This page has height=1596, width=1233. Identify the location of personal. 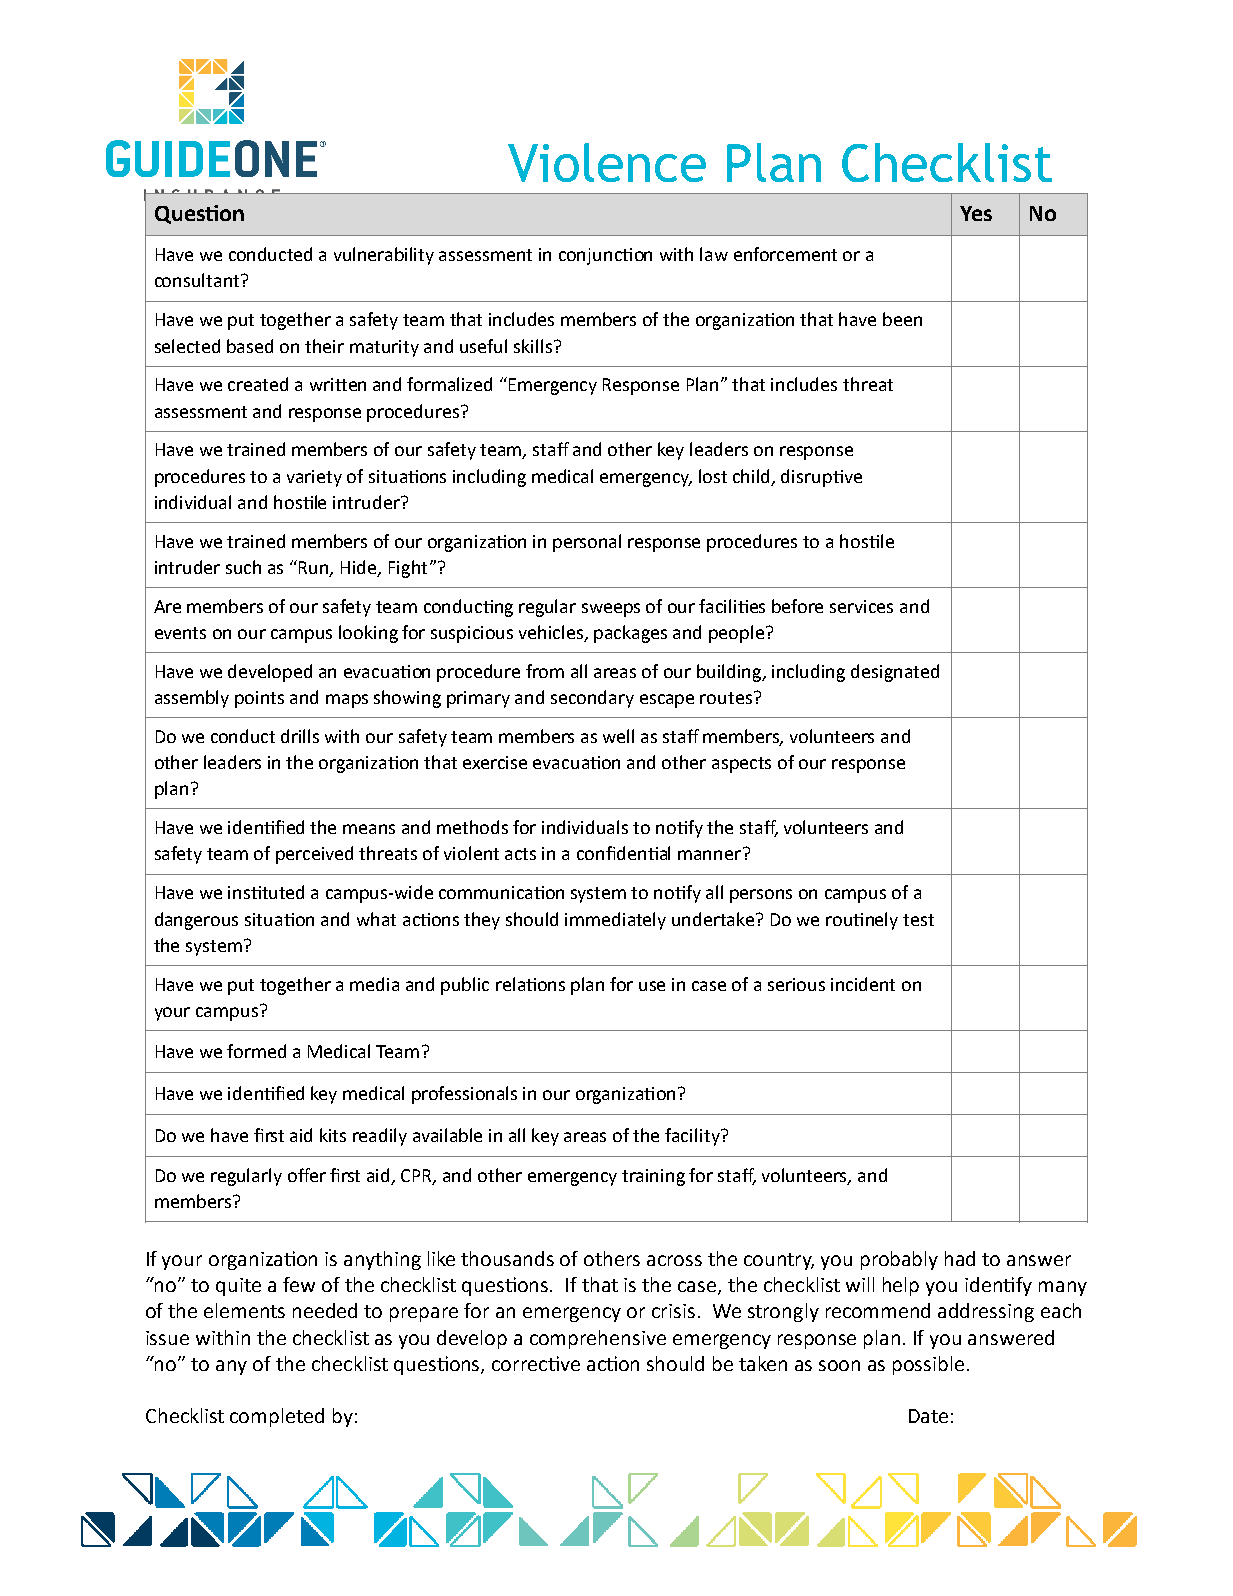
(587, 543).
